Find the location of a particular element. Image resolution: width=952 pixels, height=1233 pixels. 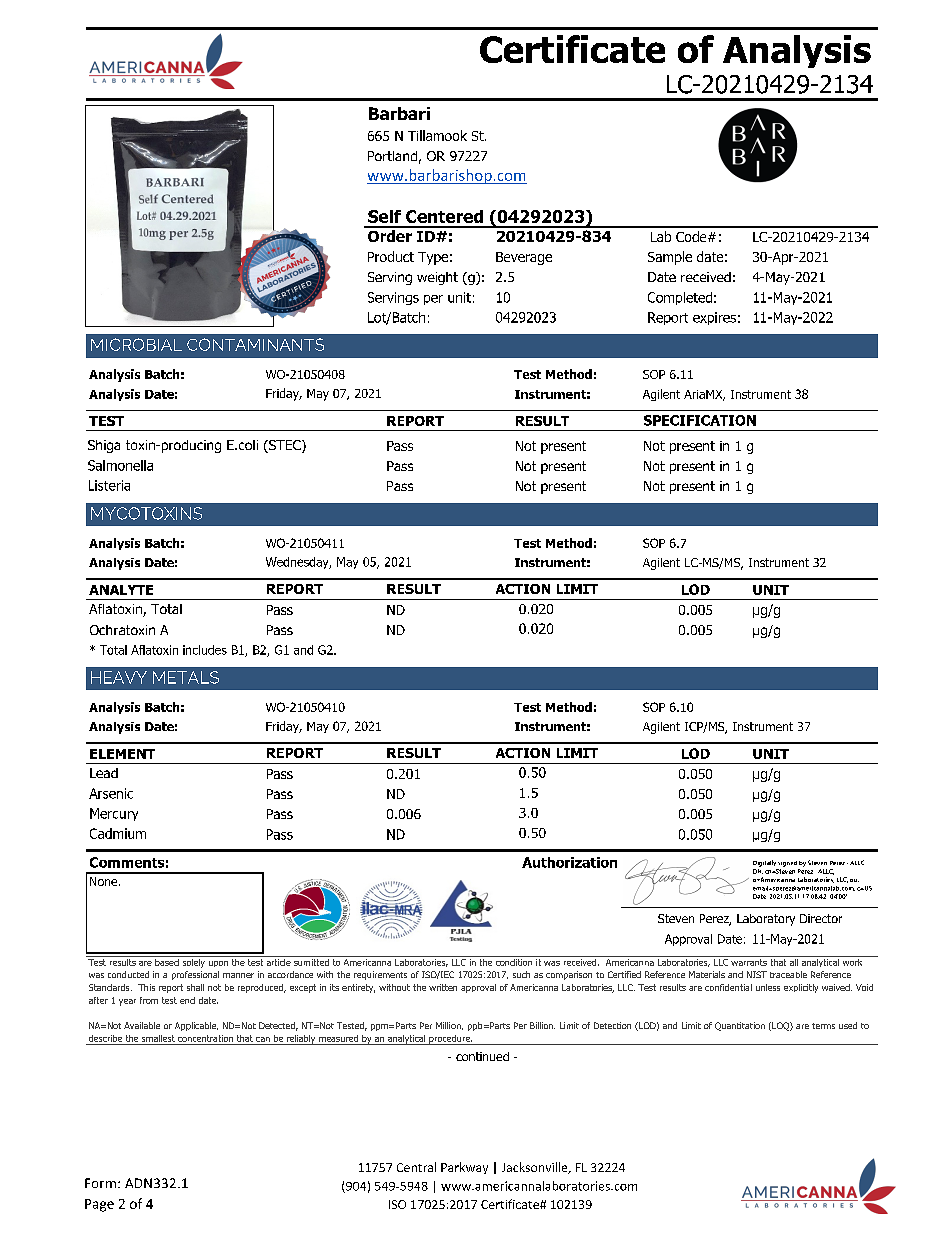

Form is located at coordinates (100, 1183).
